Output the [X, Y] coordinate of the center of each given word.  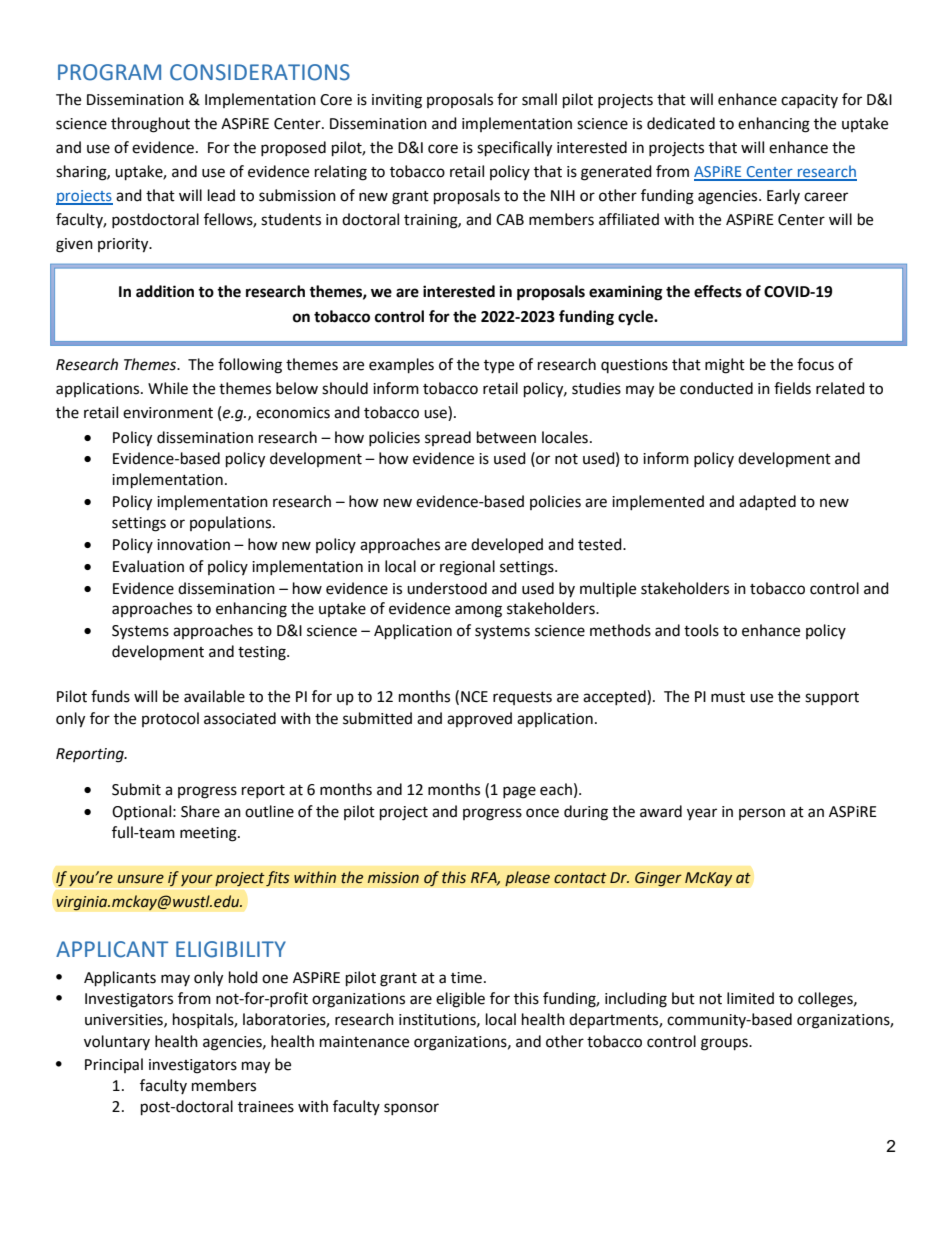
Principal [114, 1065]
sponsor [411, 1109]
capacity [809, 101]
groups [725, 1044]
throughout [150, 125]
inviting [397, 101]
